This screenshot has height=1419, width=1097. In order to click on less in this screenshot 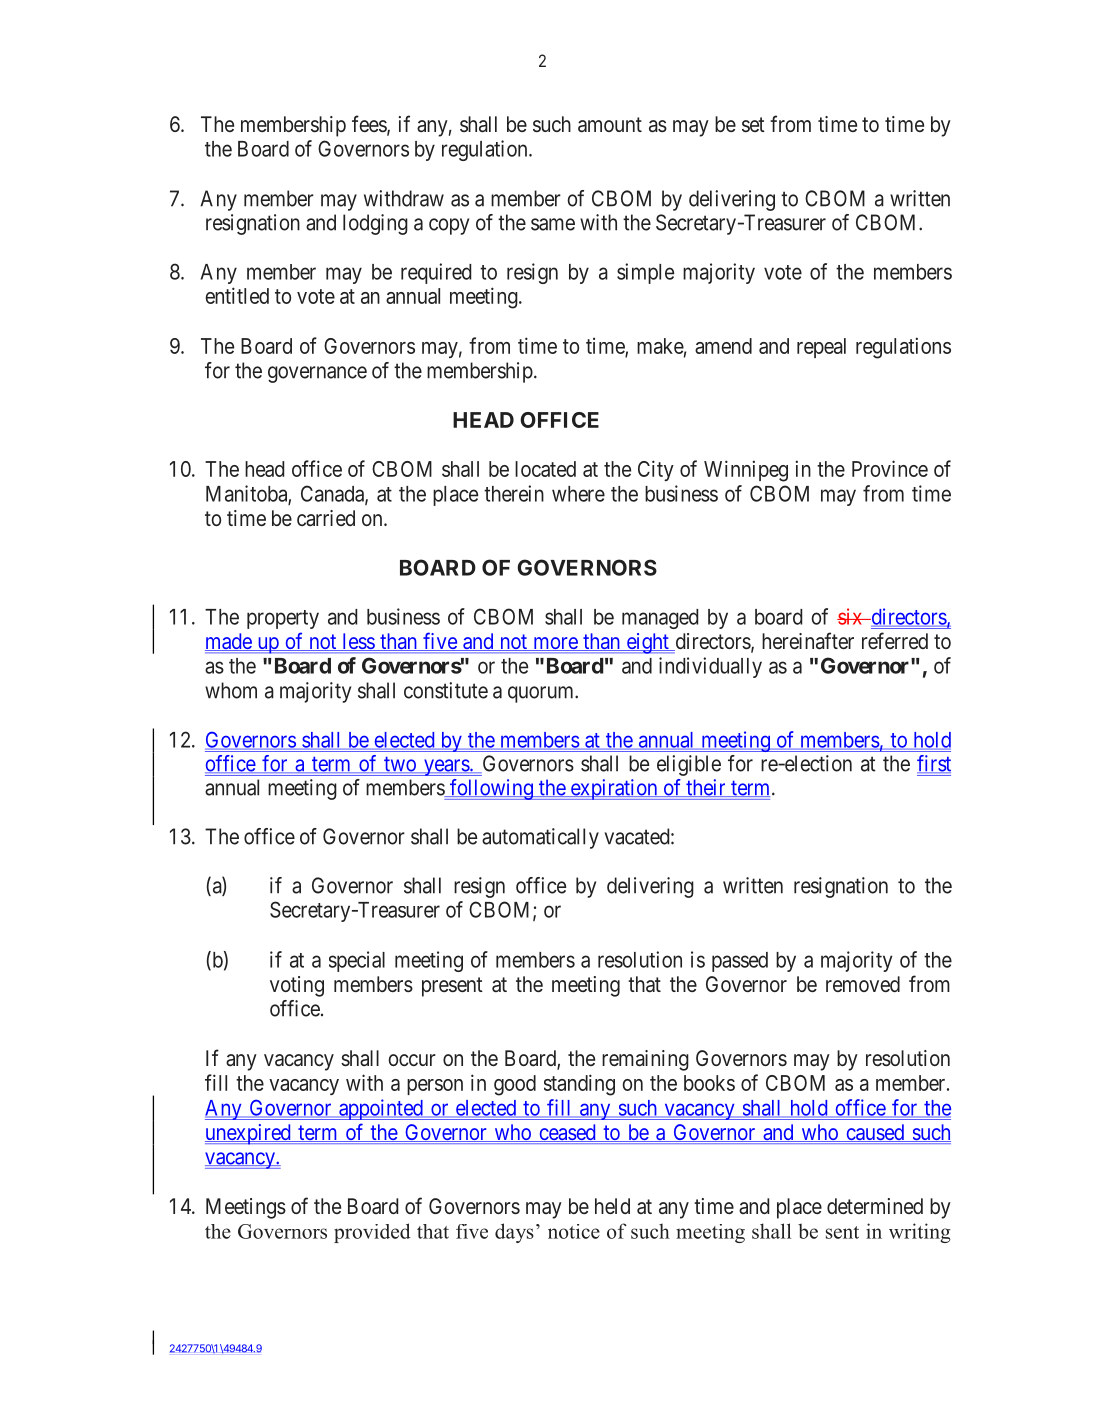, I will do `click(358, 642)`.
